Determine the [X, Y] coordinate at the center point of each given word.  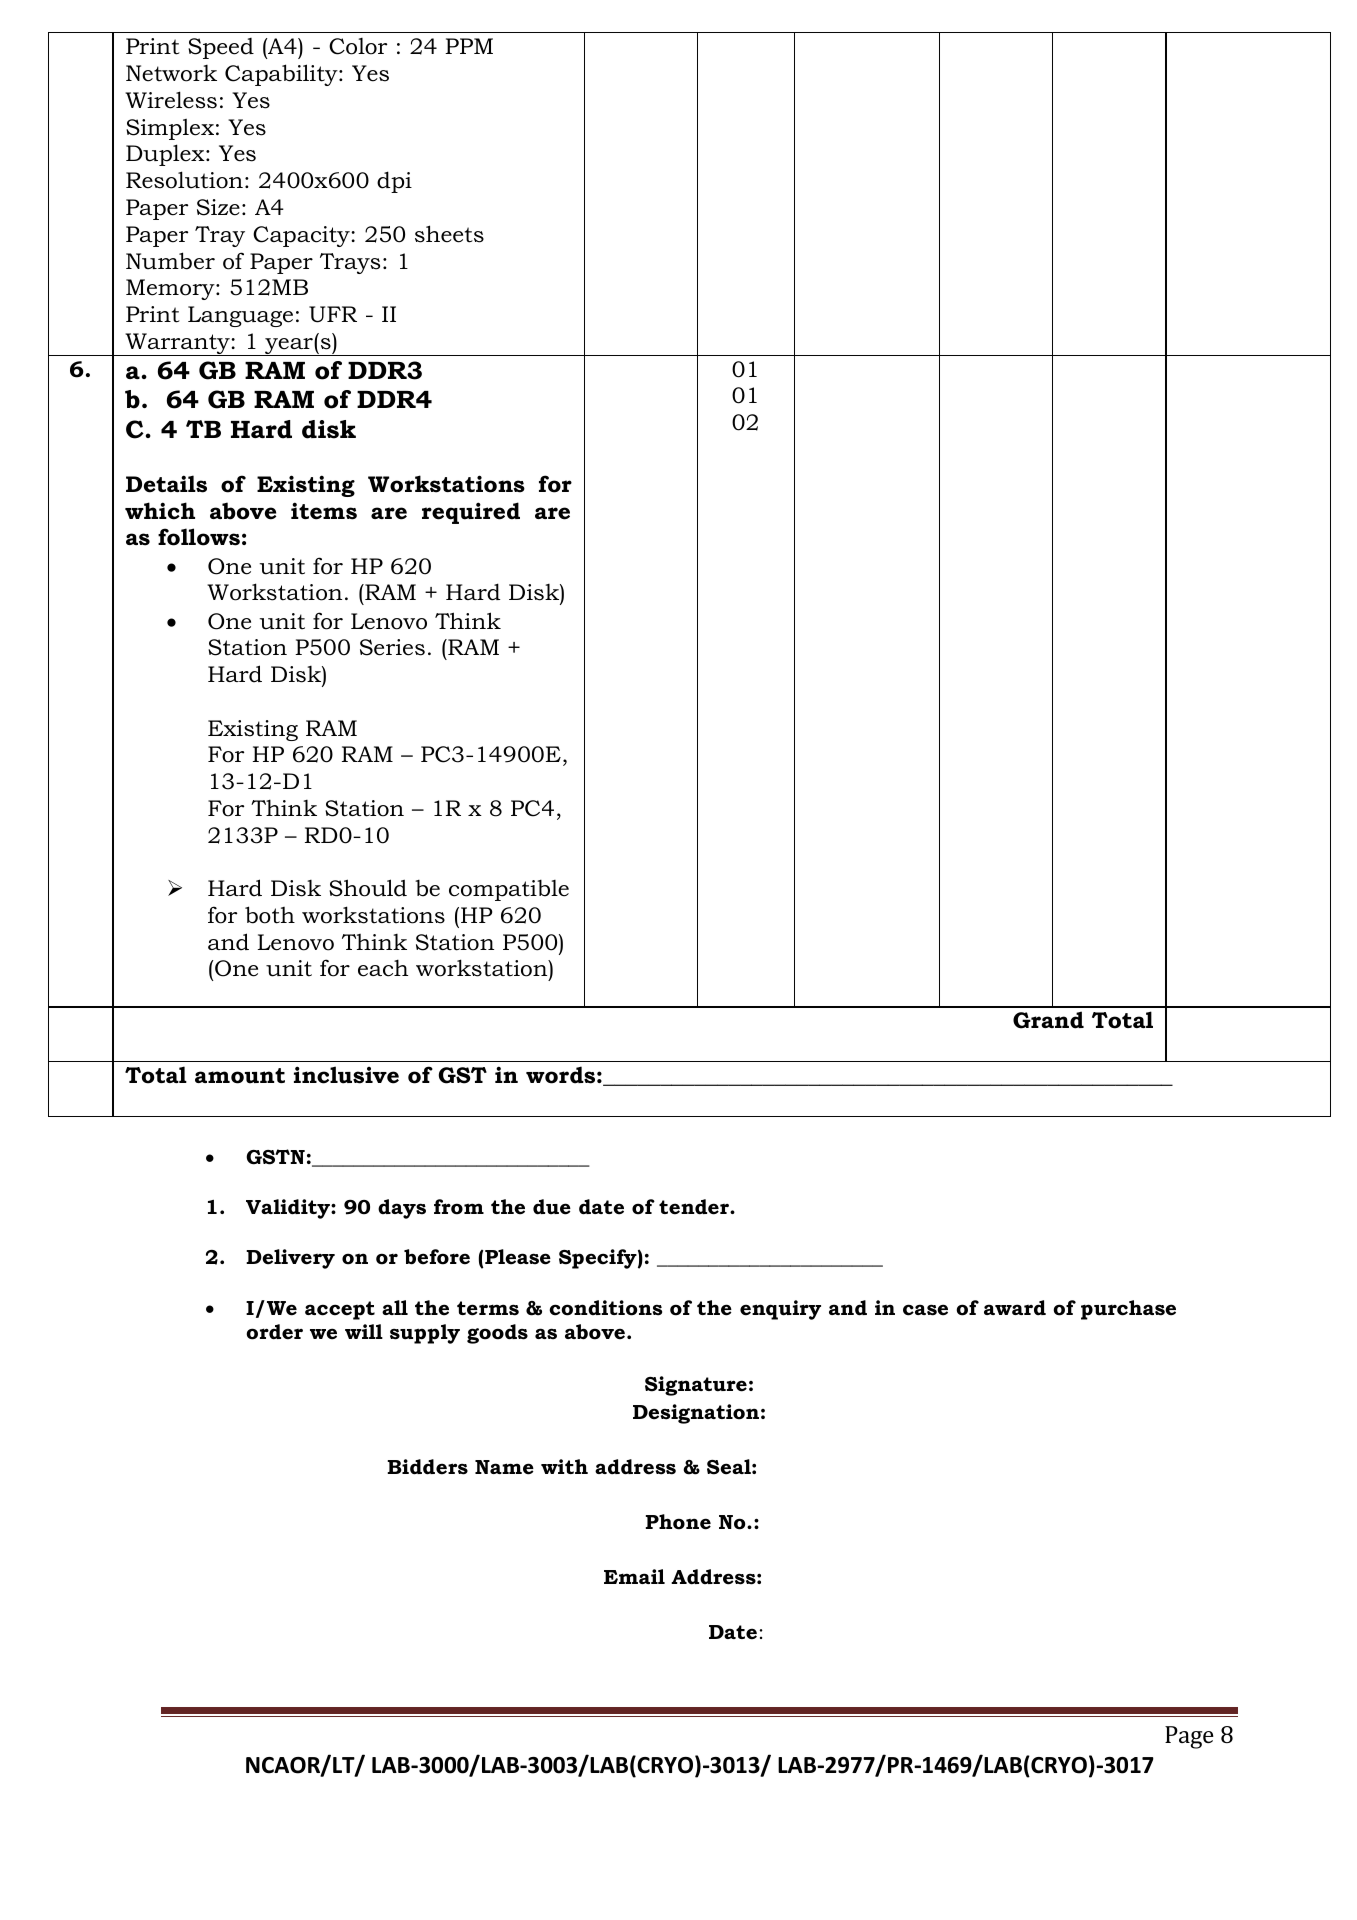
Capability [282, 75]
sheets [449, 234]
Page [1189, 1737]
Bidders [427, 1467]
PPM [469, 46]
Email [634, 1576]
